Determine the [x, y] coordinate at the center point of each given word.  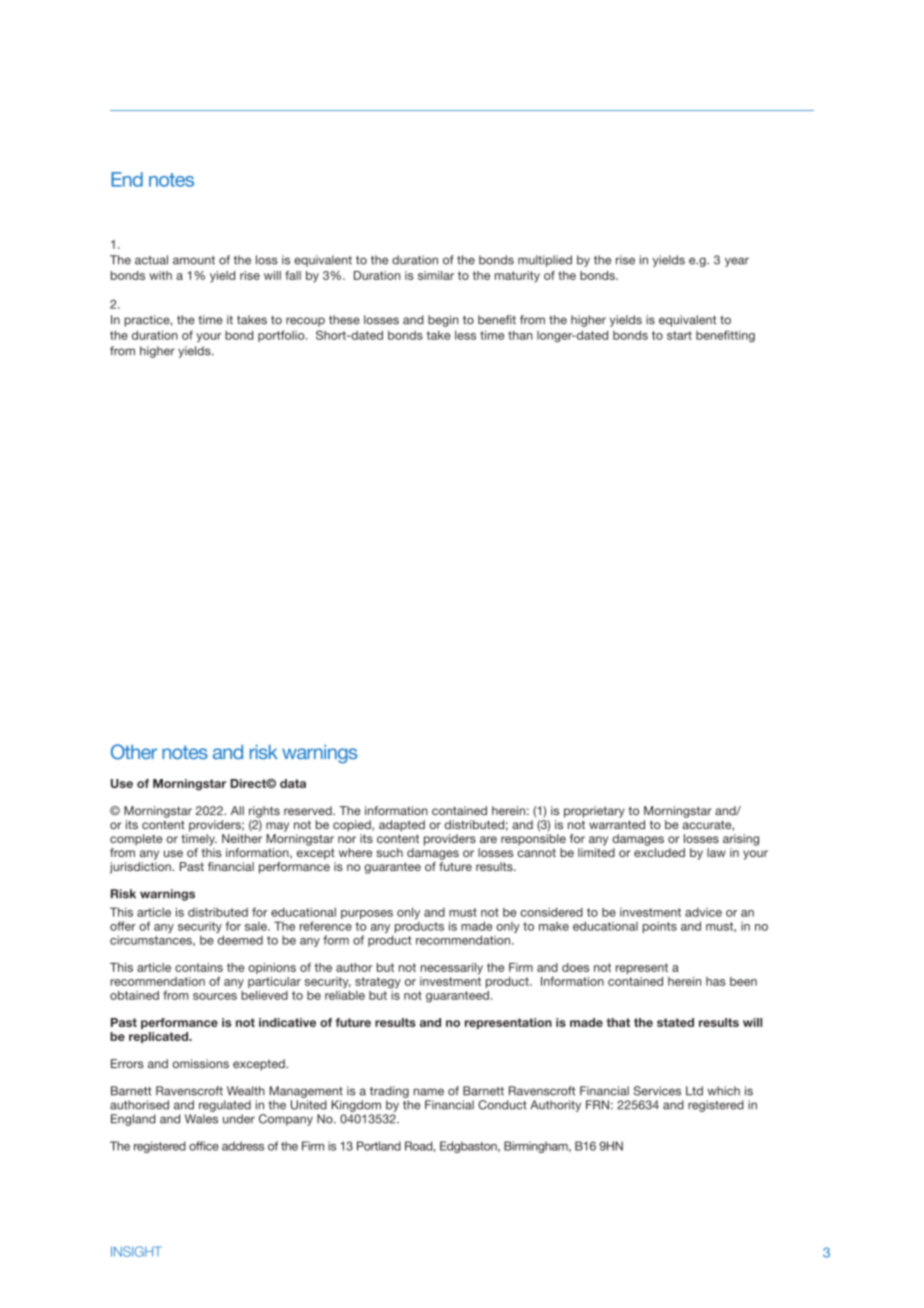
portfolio [282, 336]
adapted [402, 826]
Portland [379, 1146]
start [679, 335]
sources [215, 996]
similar [436, 275]
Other [134, 752]
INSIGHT [136, 1251]
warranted [617, 824]
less [465, 335]
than [520, 335]
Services [657, 1091]
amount [194, 260]
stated [675, 1022]
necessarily [452, 969]
